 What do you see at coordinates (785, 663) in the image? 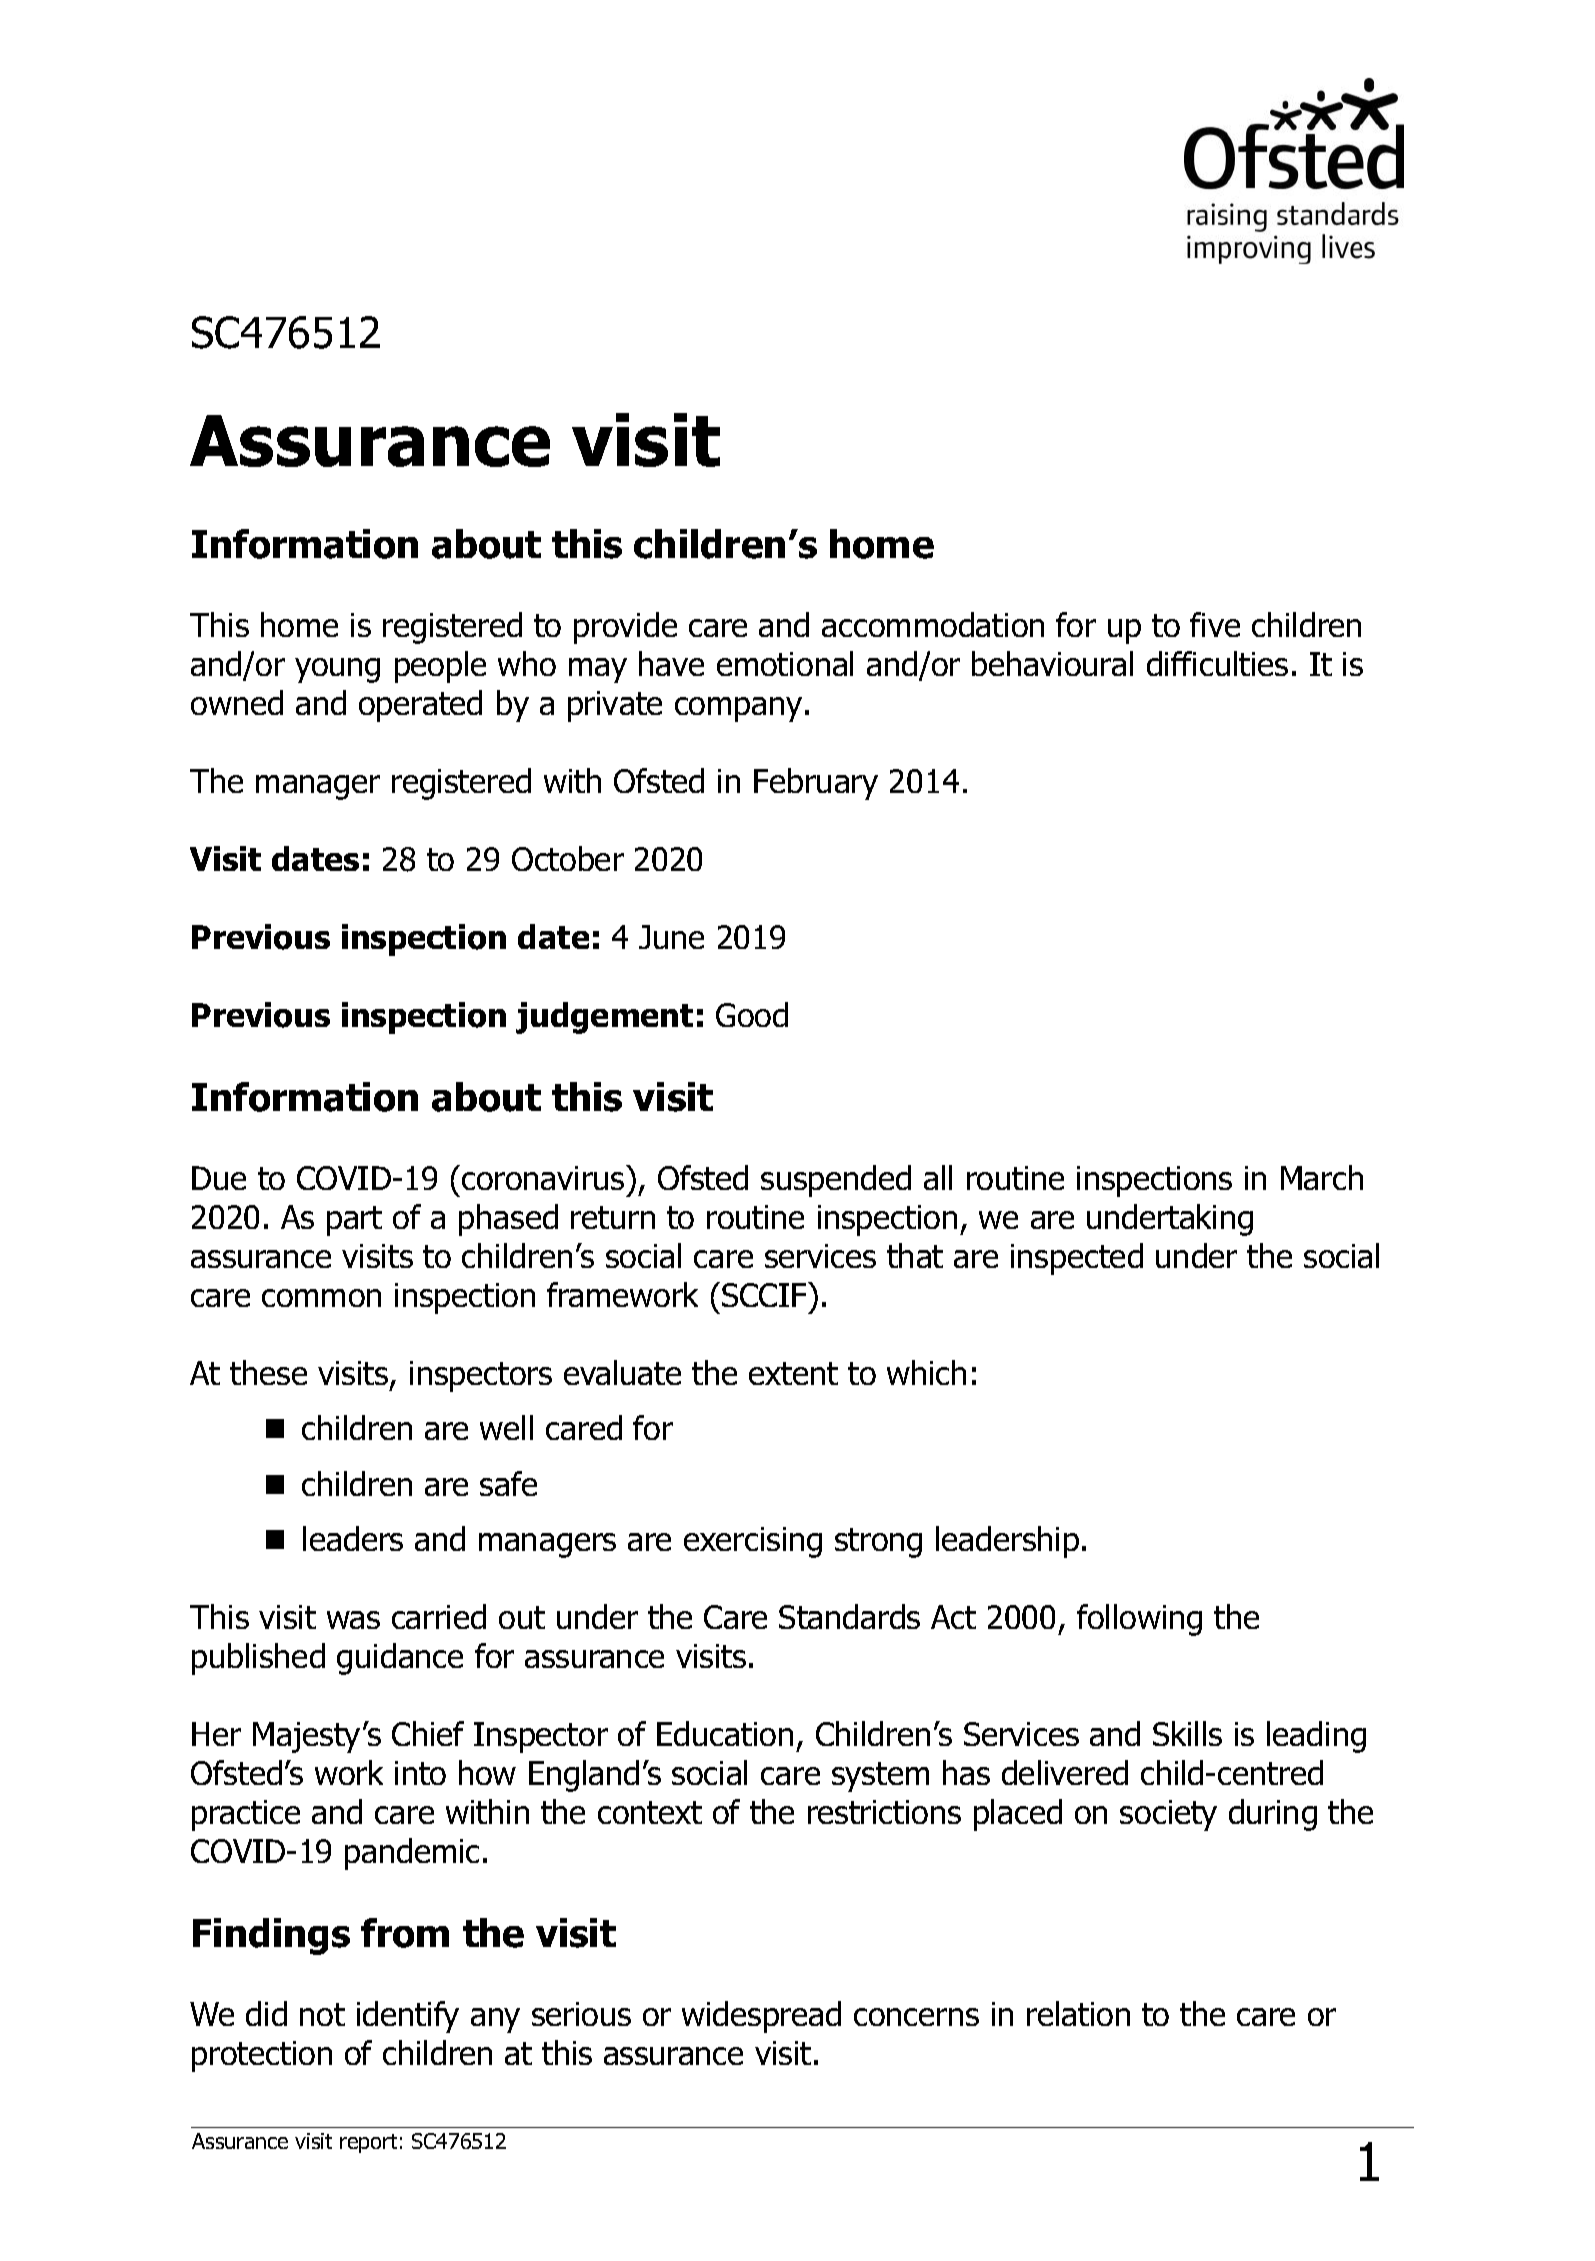
I see `emotional` at bounding box center [785, 663].
